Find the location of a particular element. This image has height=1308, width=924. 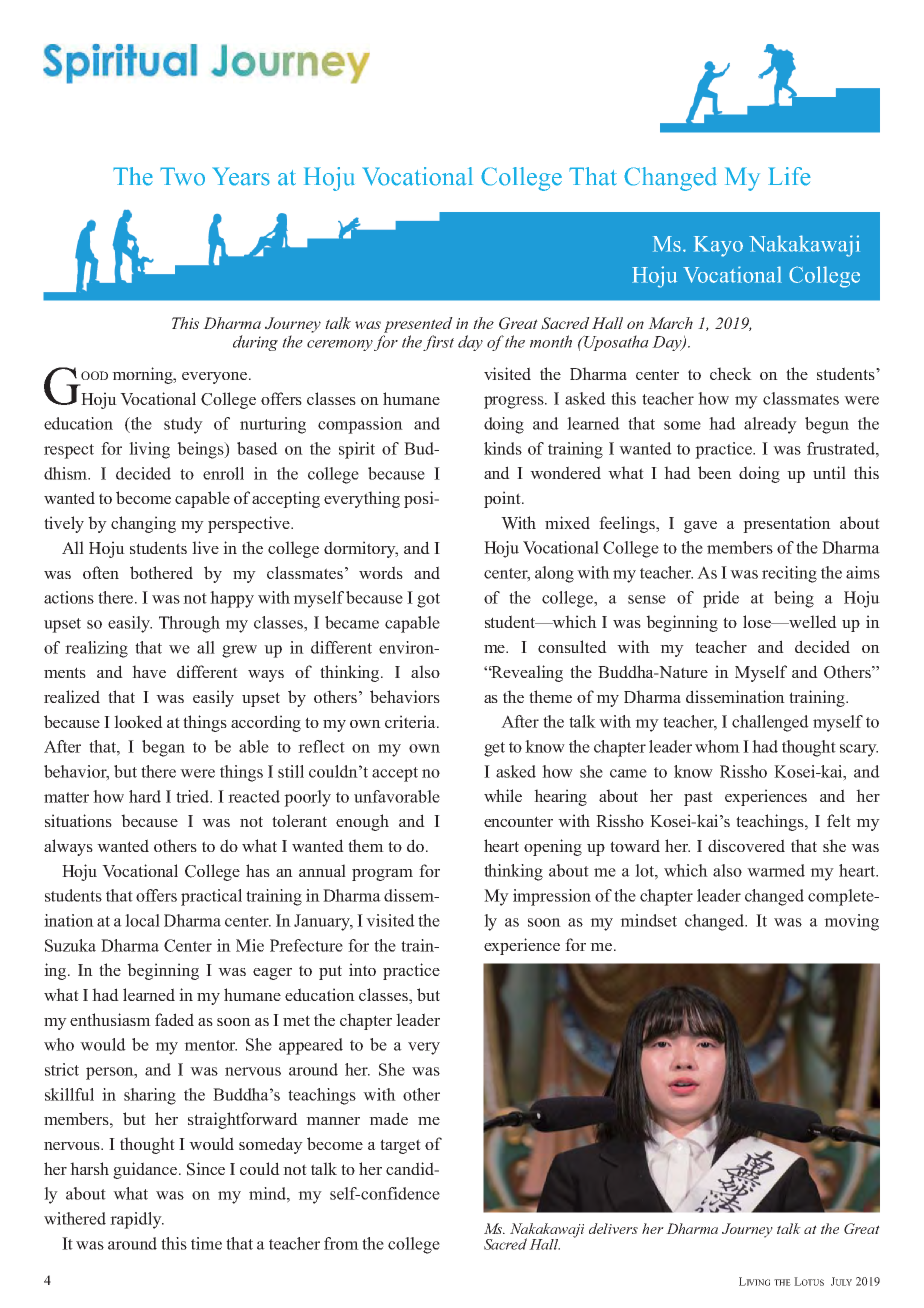

practical is located at coordinates (211, 897).
